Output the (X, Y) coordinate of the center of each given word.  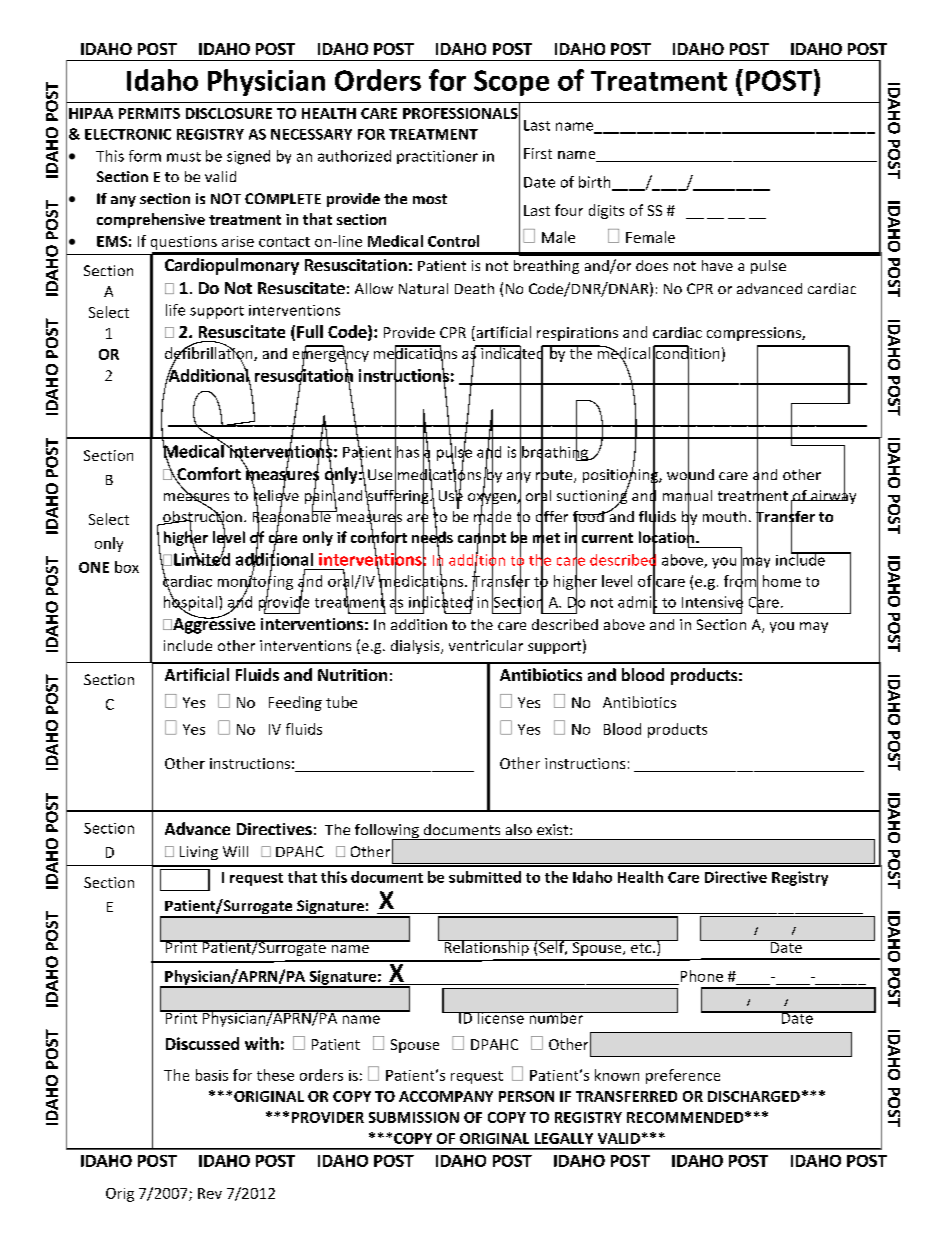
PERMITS (149, 113)
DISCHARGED (754, 1096)
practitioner (437, 157)
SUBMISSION (414, 1117)
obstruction (201, 516)
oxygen (493, 499)
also (519, 829)
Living (199, 853)
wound (690, 474)
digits (606, 211)
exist (554, 829)
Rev (210, 1193)
